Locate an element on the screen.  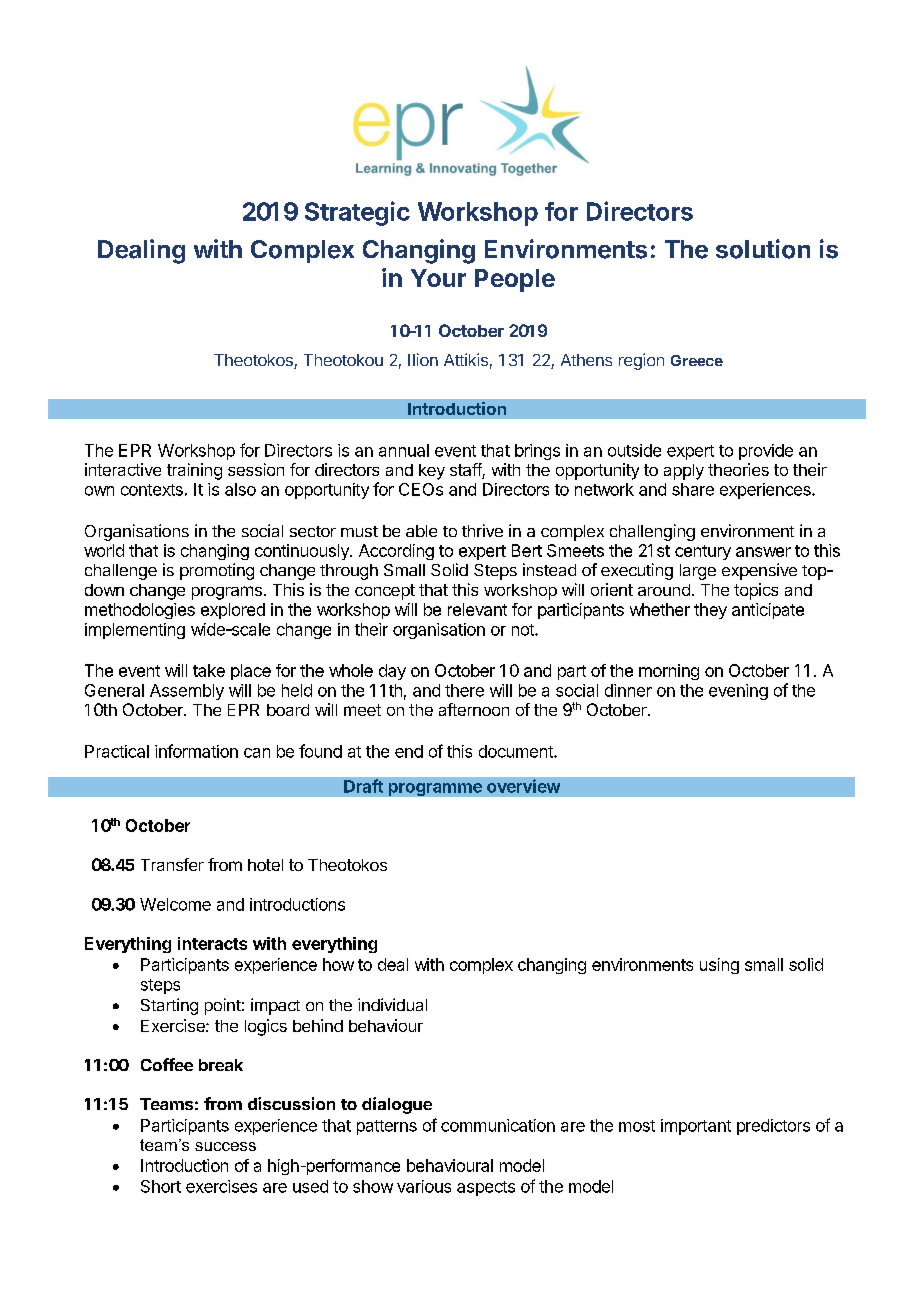
annual is located at coordinates (404, 450).
